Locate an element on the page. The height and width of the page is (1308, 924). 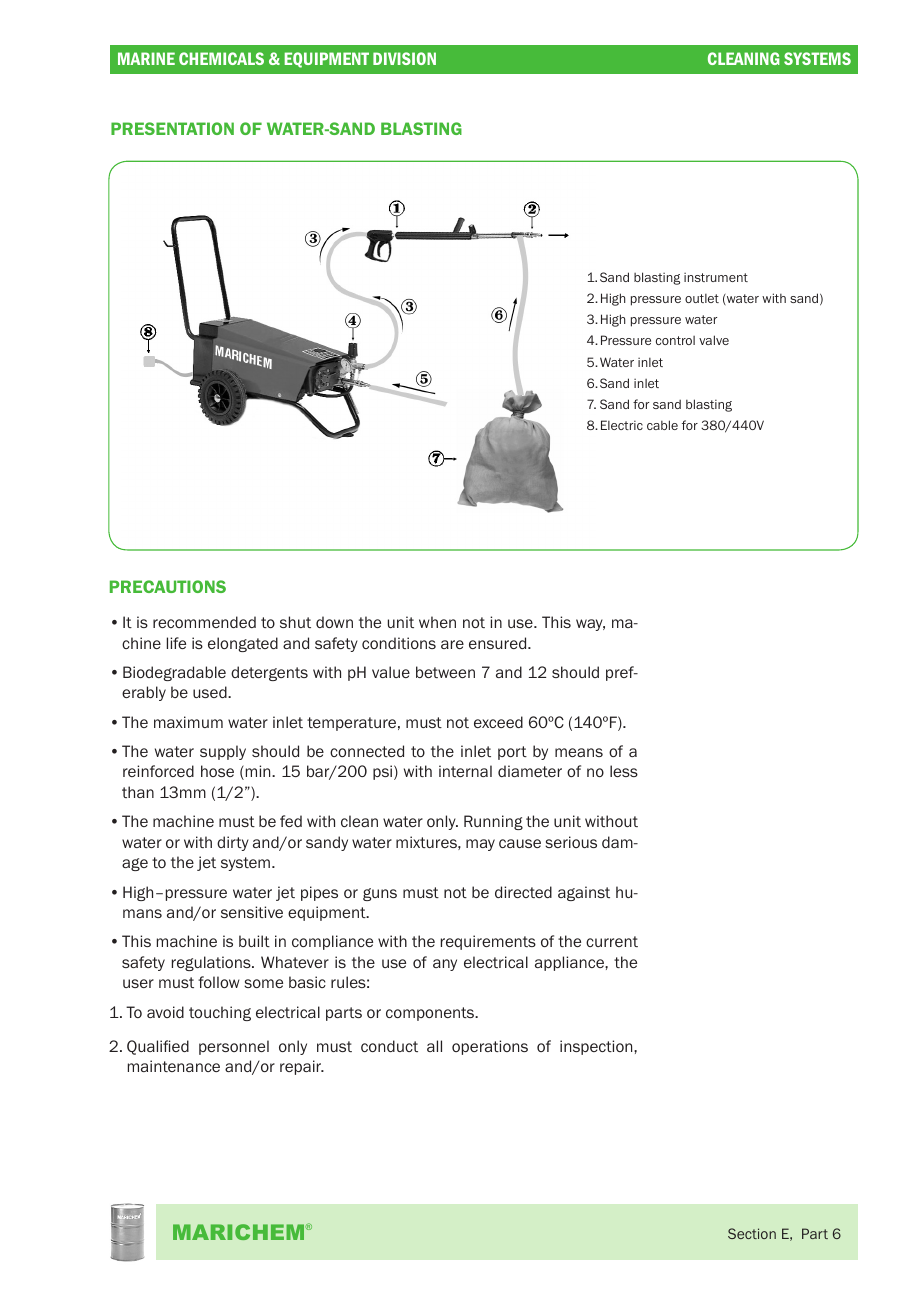
DIVISION is located at coordinates (404, 58).
